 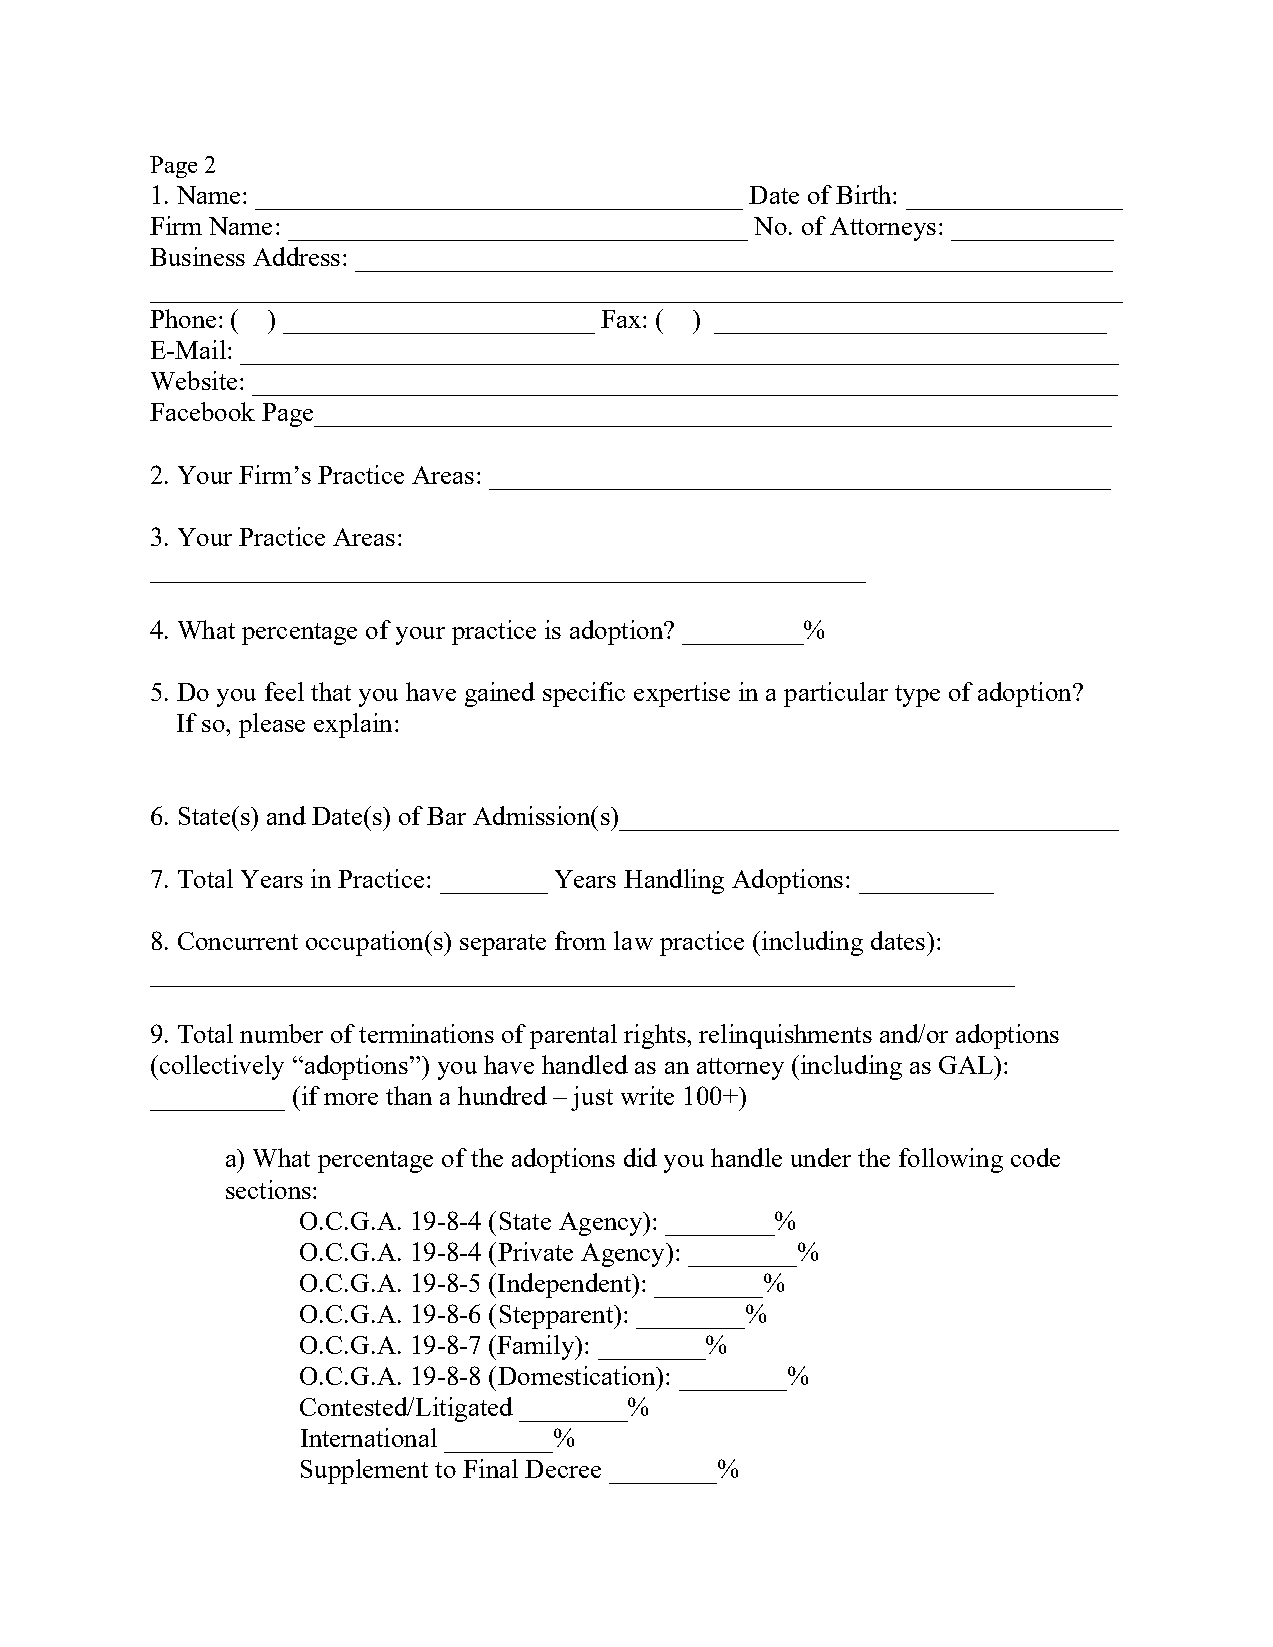 What do you see at coordinates (563, 1469) in the image?
I see `Decree` at bounding box center [563, 1469].
